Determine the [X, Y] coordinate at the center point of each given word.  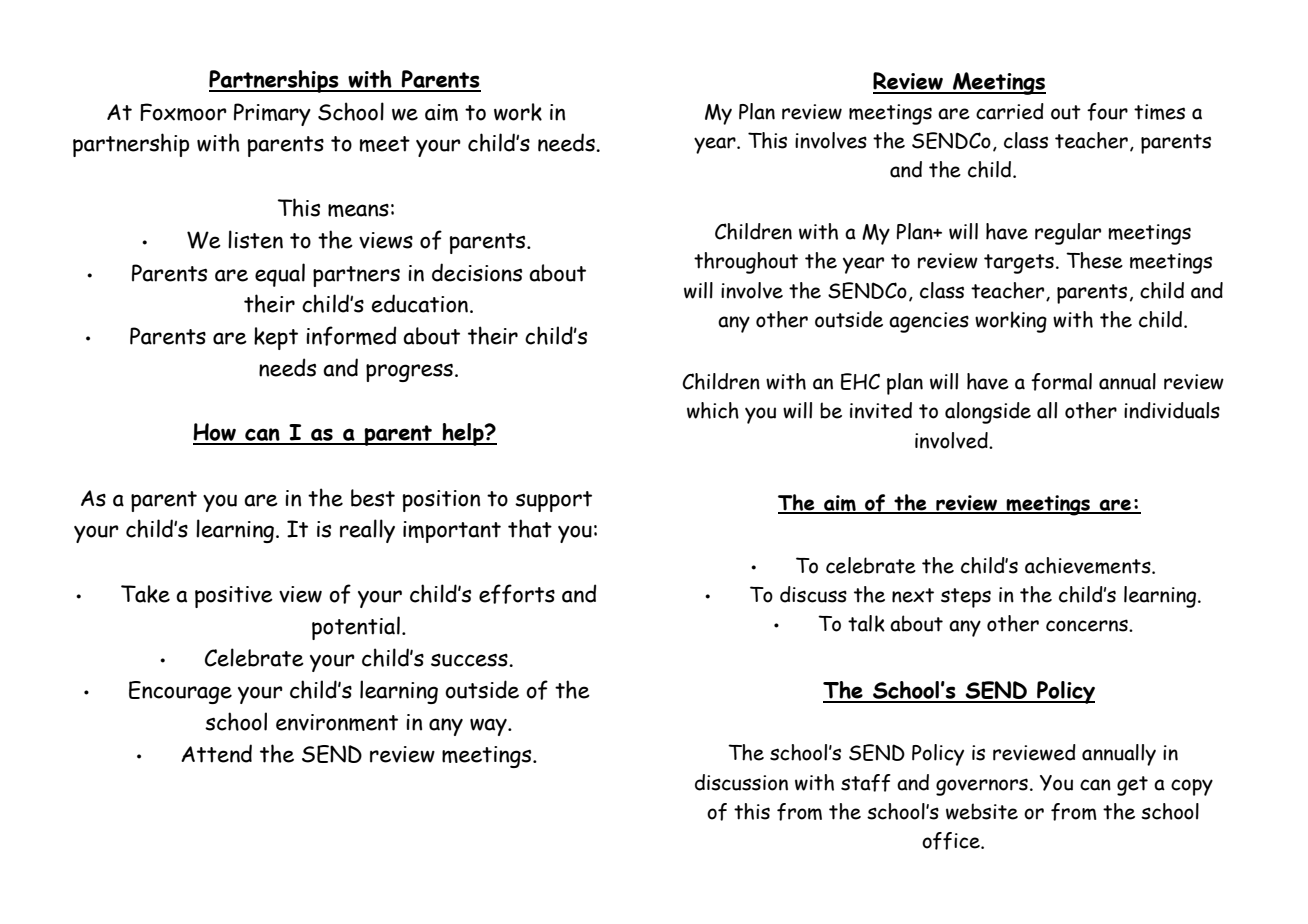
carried [1010, 111]
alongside [988, 413]
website [982, 811]
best [373, 498]
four [1107, 112]
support [553, 501]
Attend [216, 753]
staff [866, 783]
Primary [272, 114]
